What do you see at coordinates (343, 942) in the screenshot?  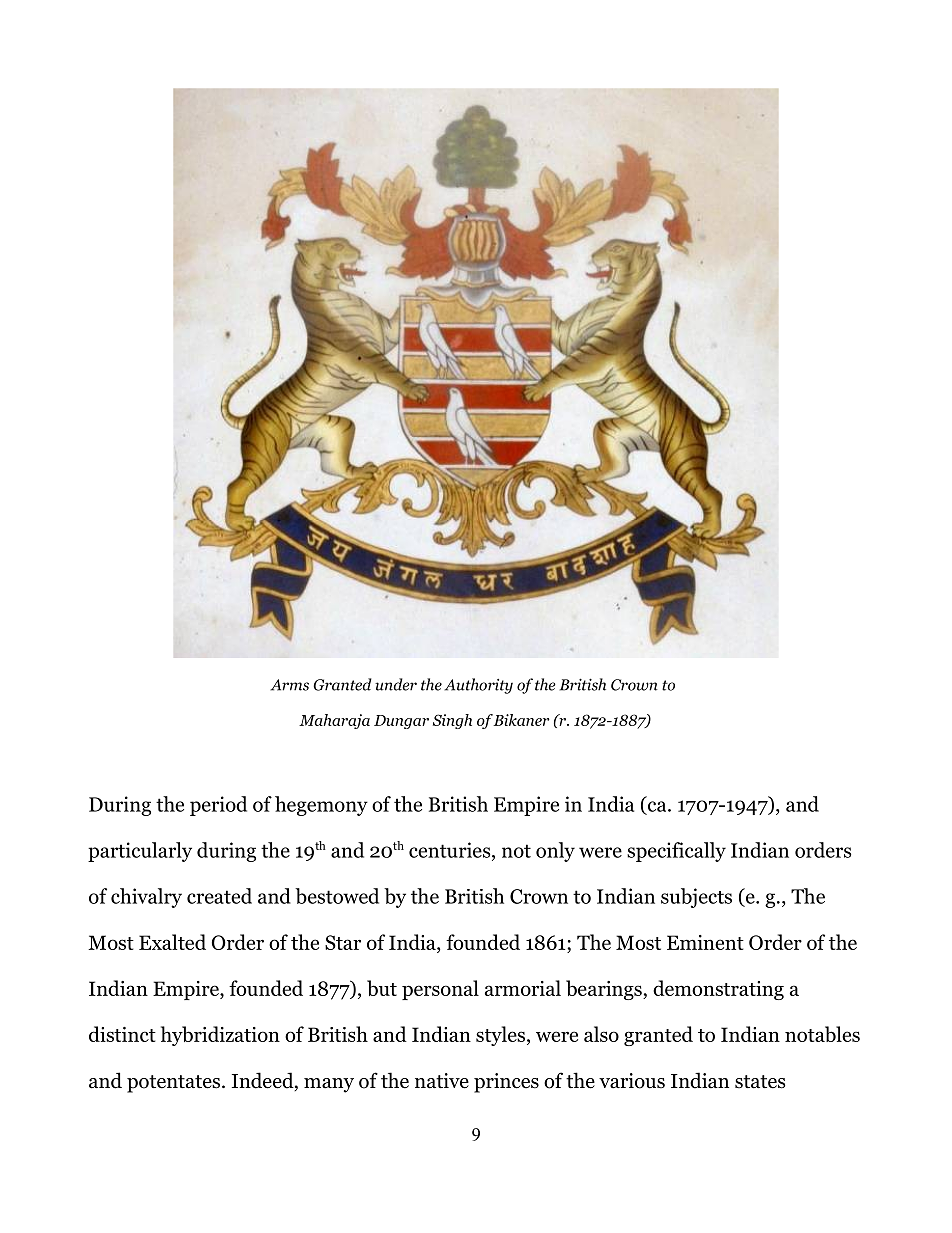 I see `Star` at bounding box center [343, 942].
